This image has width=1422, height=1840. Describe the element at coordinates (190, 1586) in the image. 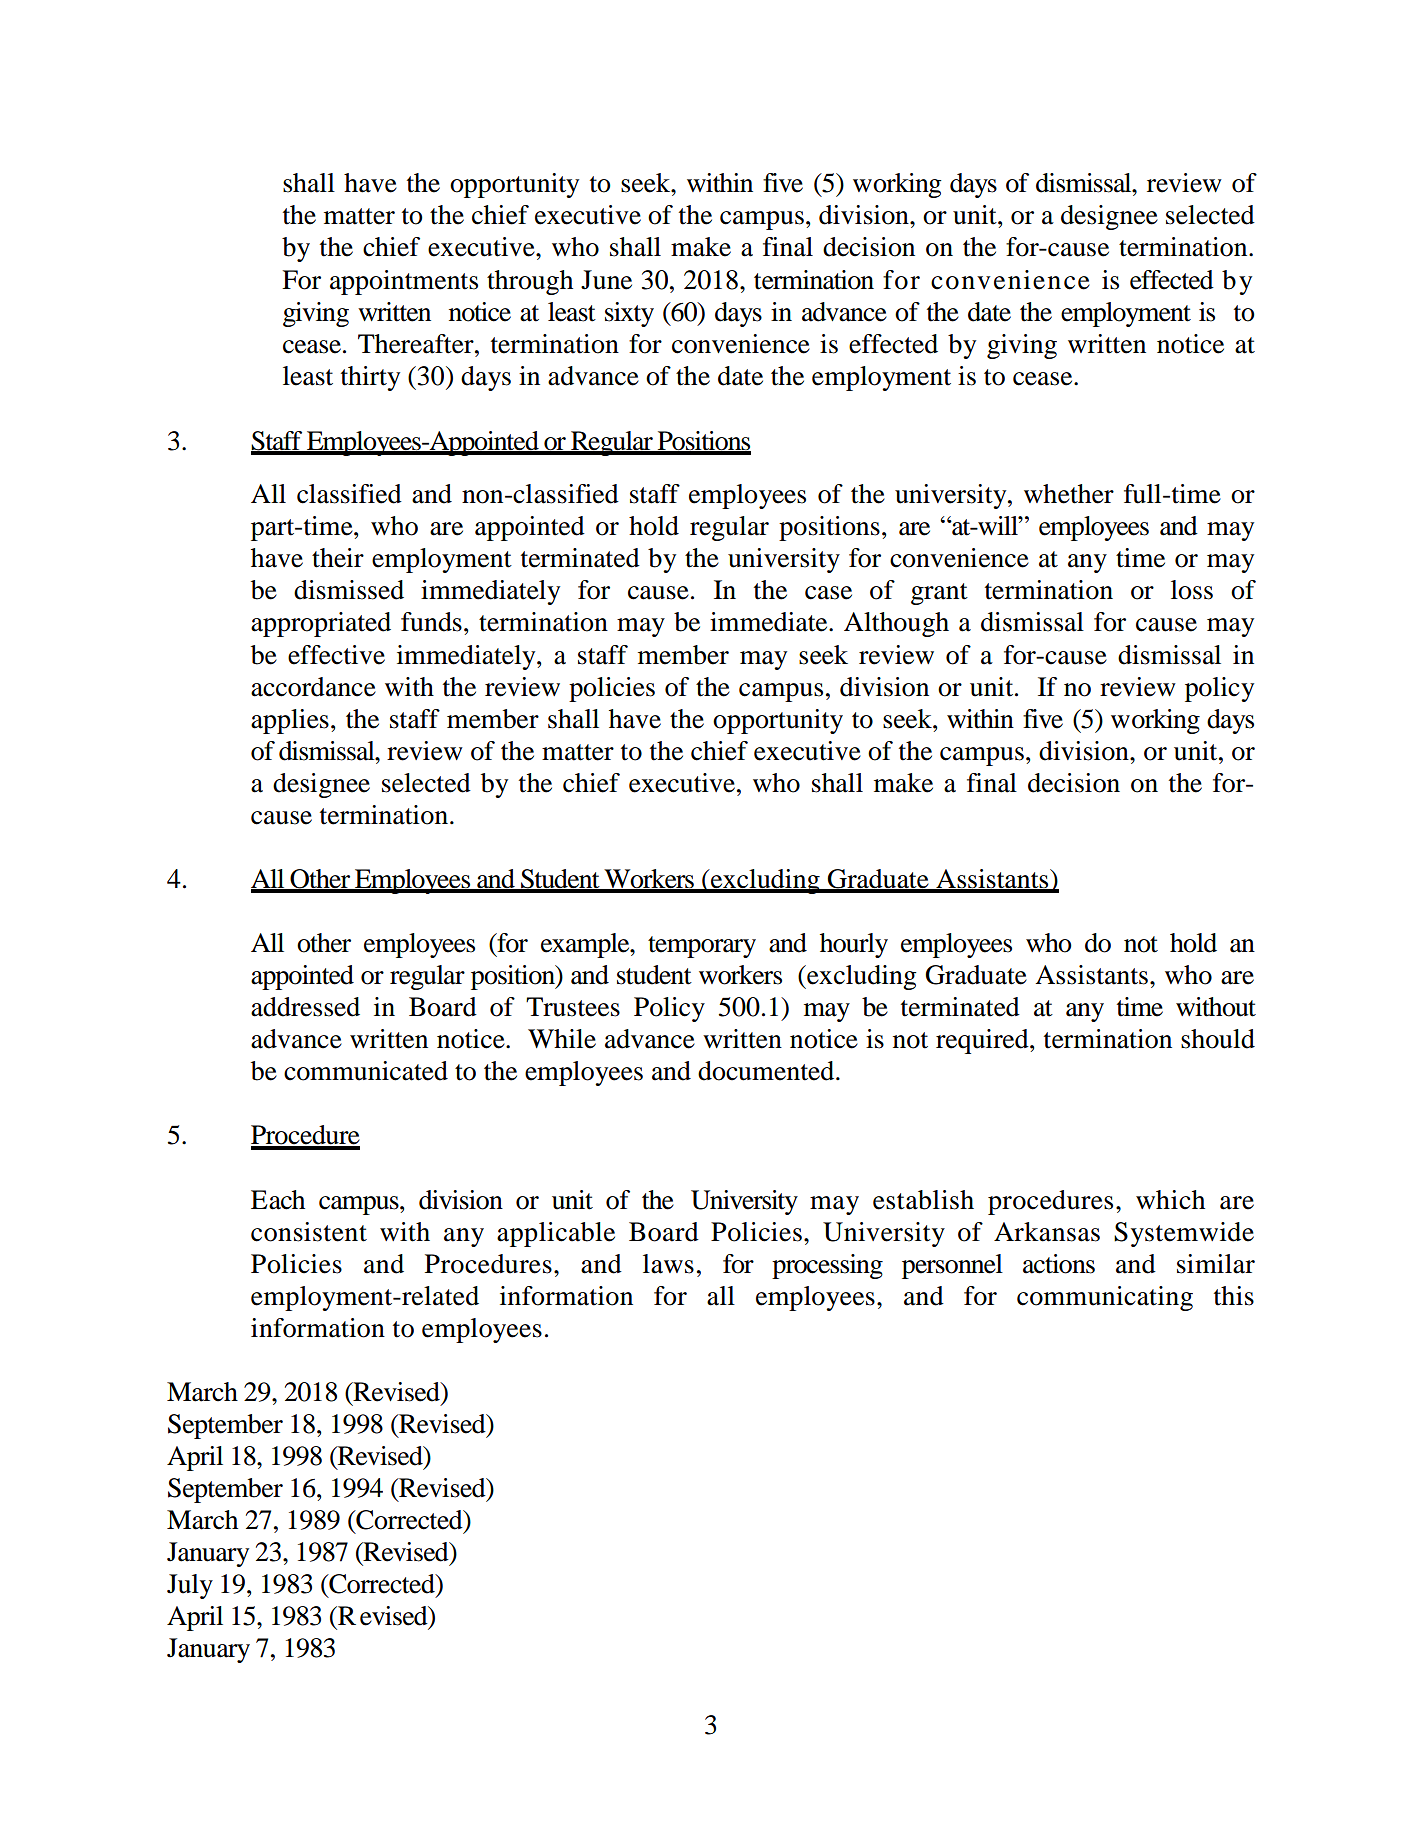

I see `July` at that location.
